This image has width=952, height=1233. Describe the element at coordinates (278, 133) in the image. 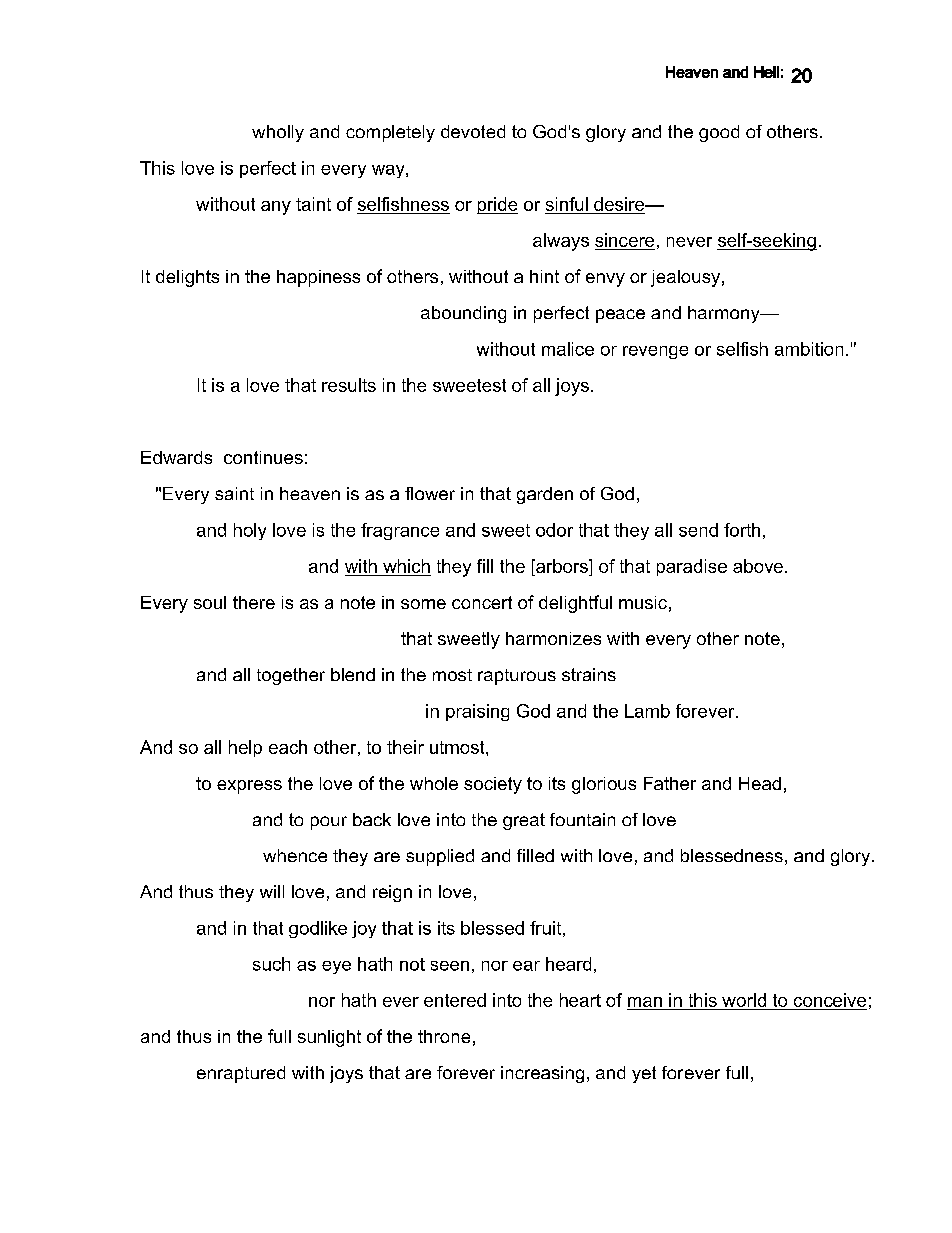

I see `wholly` at that location.
